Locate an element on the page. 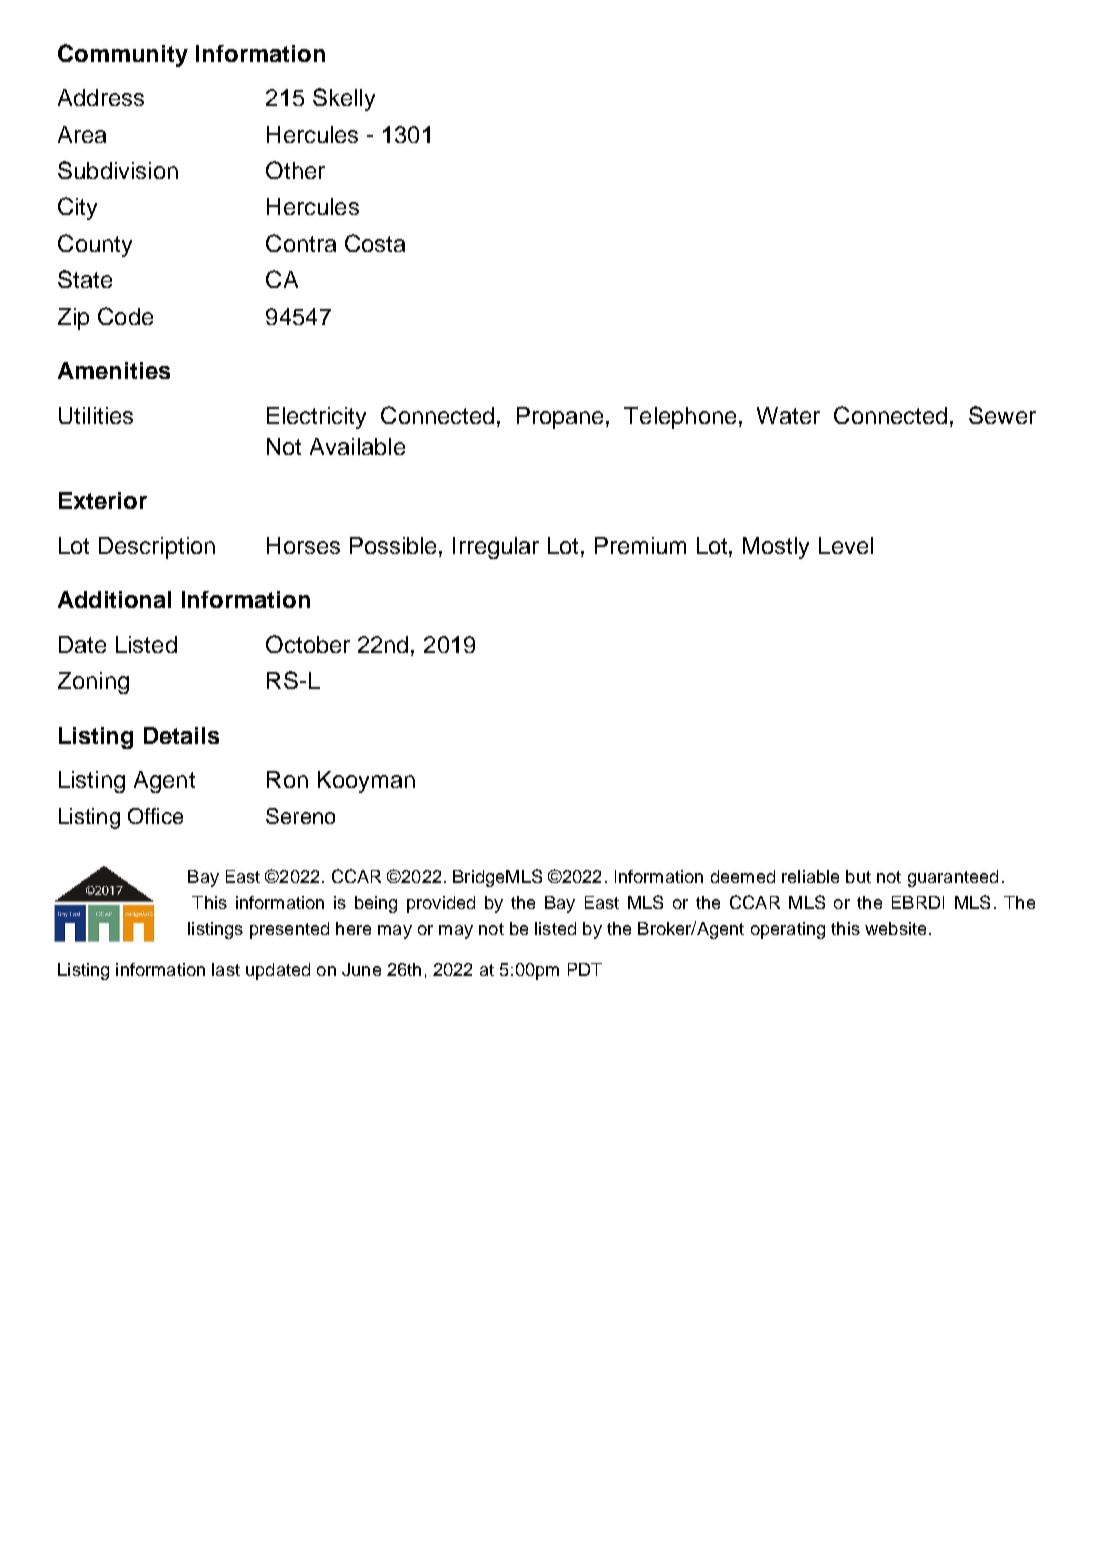 This document has height=1546, width=1093. Skelly is located at coordinates (344, 99).
